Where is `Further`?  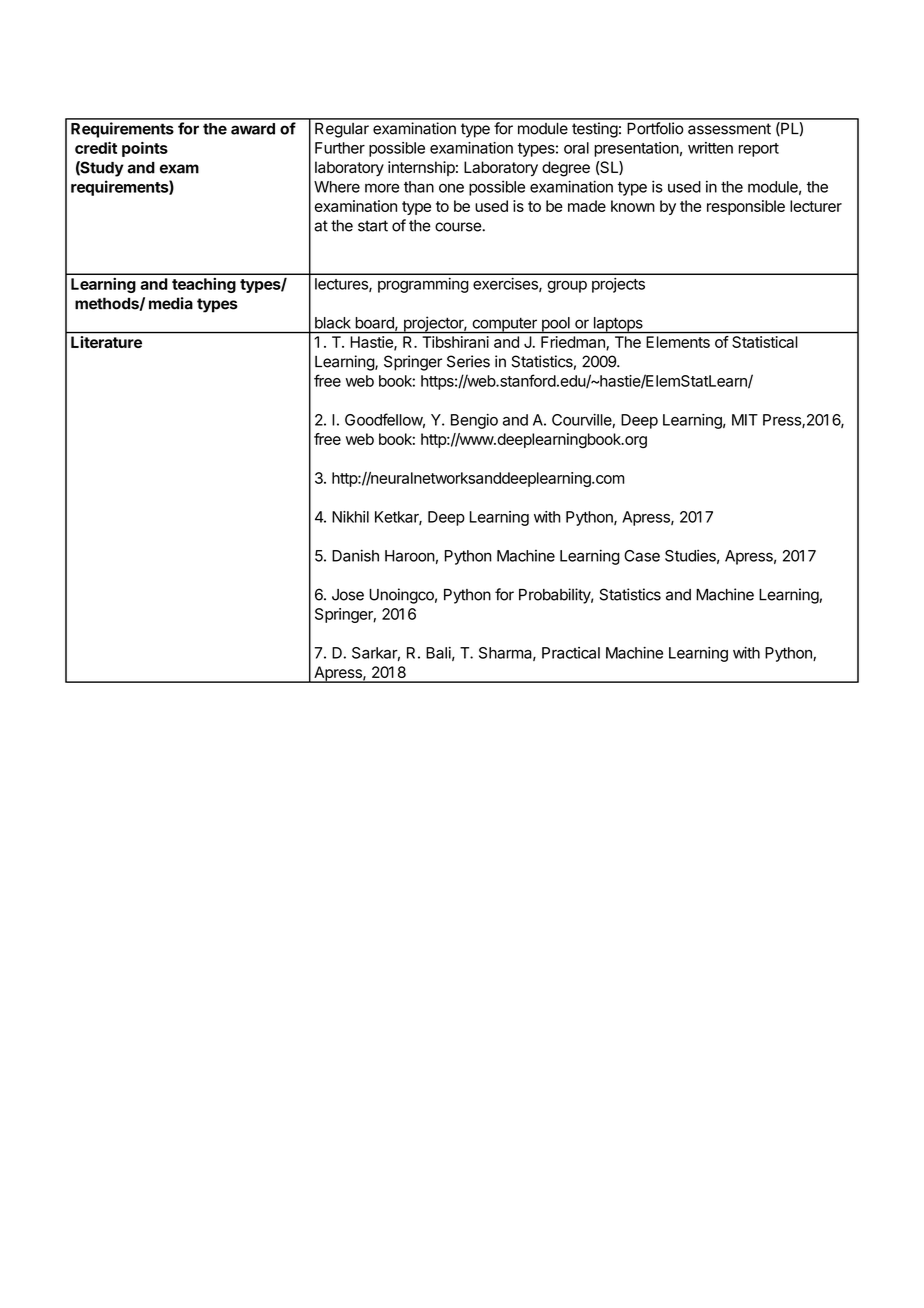
Further is located at coordinates (340, 148).
